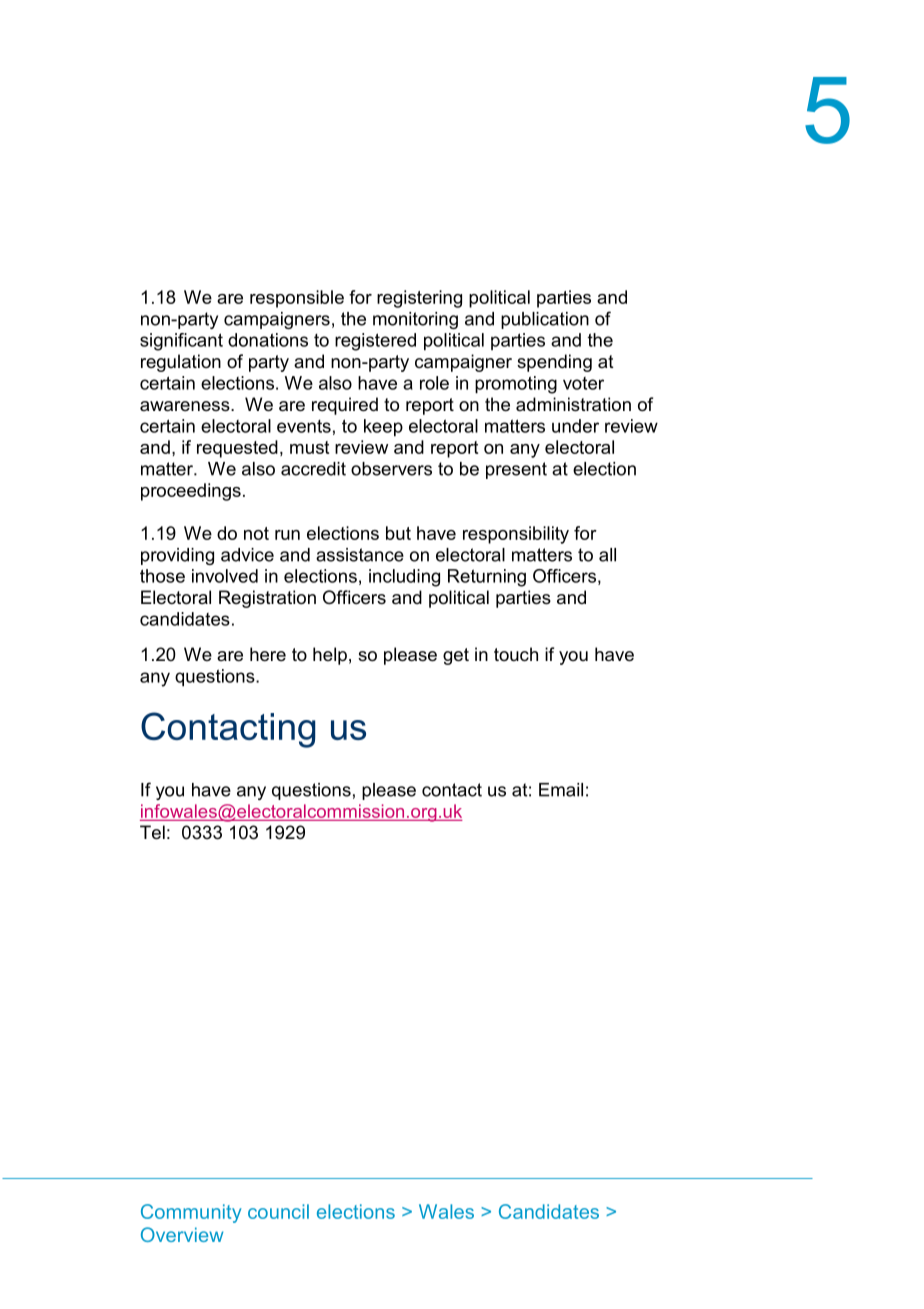 The height and width of the screenshot is (1309, 924). I want to click on Overview, so click(182, 1234).
